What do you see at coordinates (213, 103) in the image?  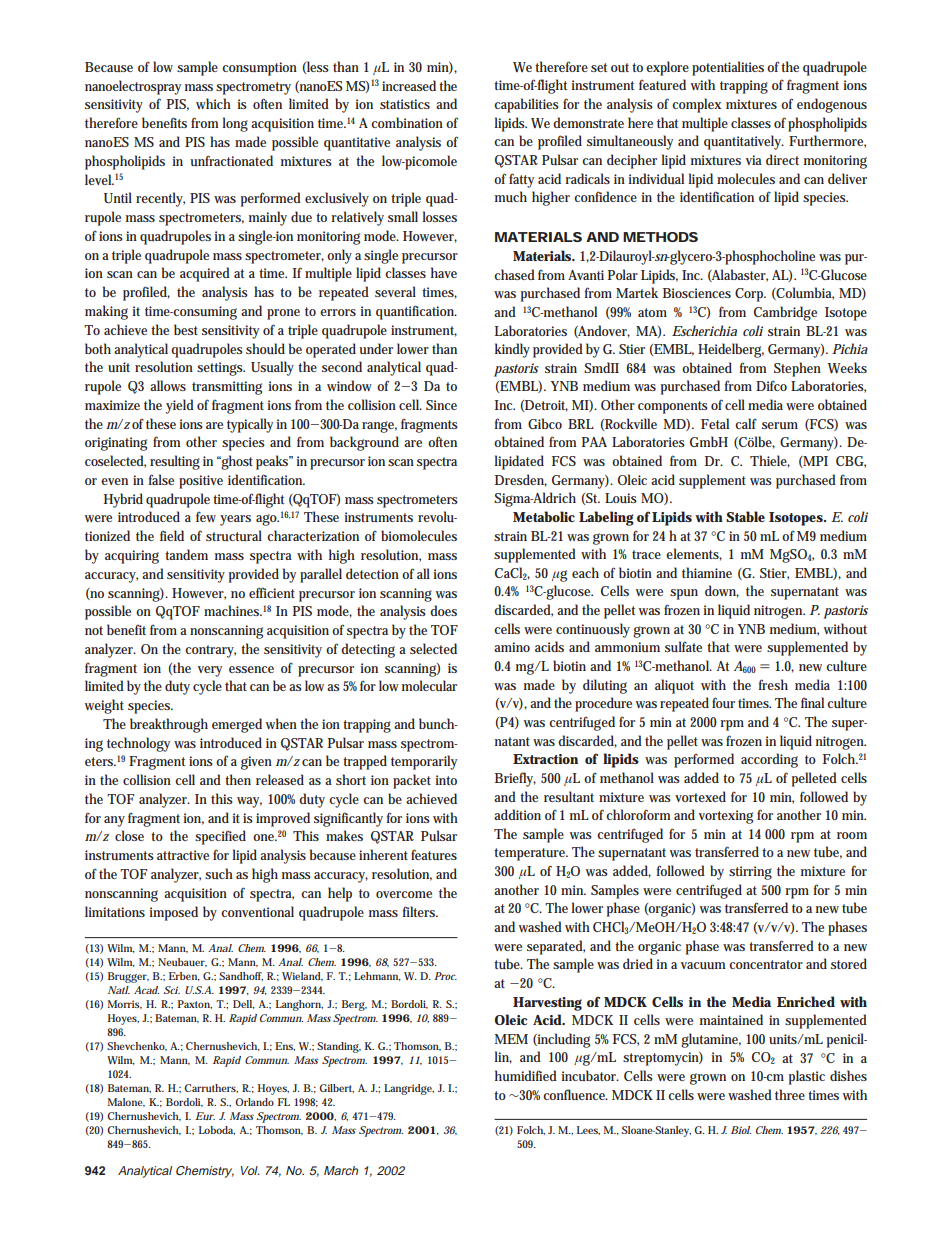 I see `which` at bounding box center [213, 103].
